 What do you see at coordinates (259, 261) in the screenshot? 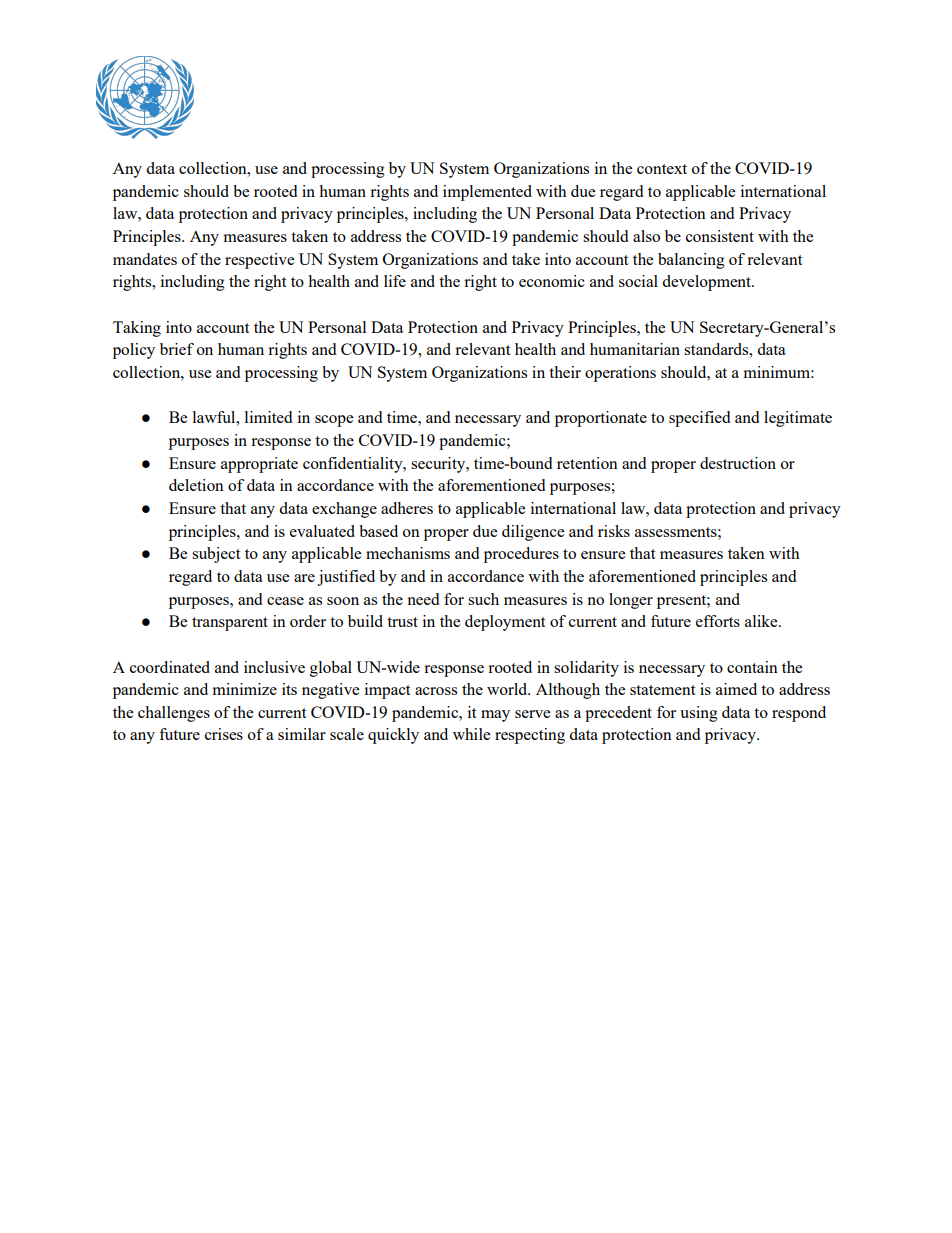
I see `respective` at bounding box center [259, 261].
